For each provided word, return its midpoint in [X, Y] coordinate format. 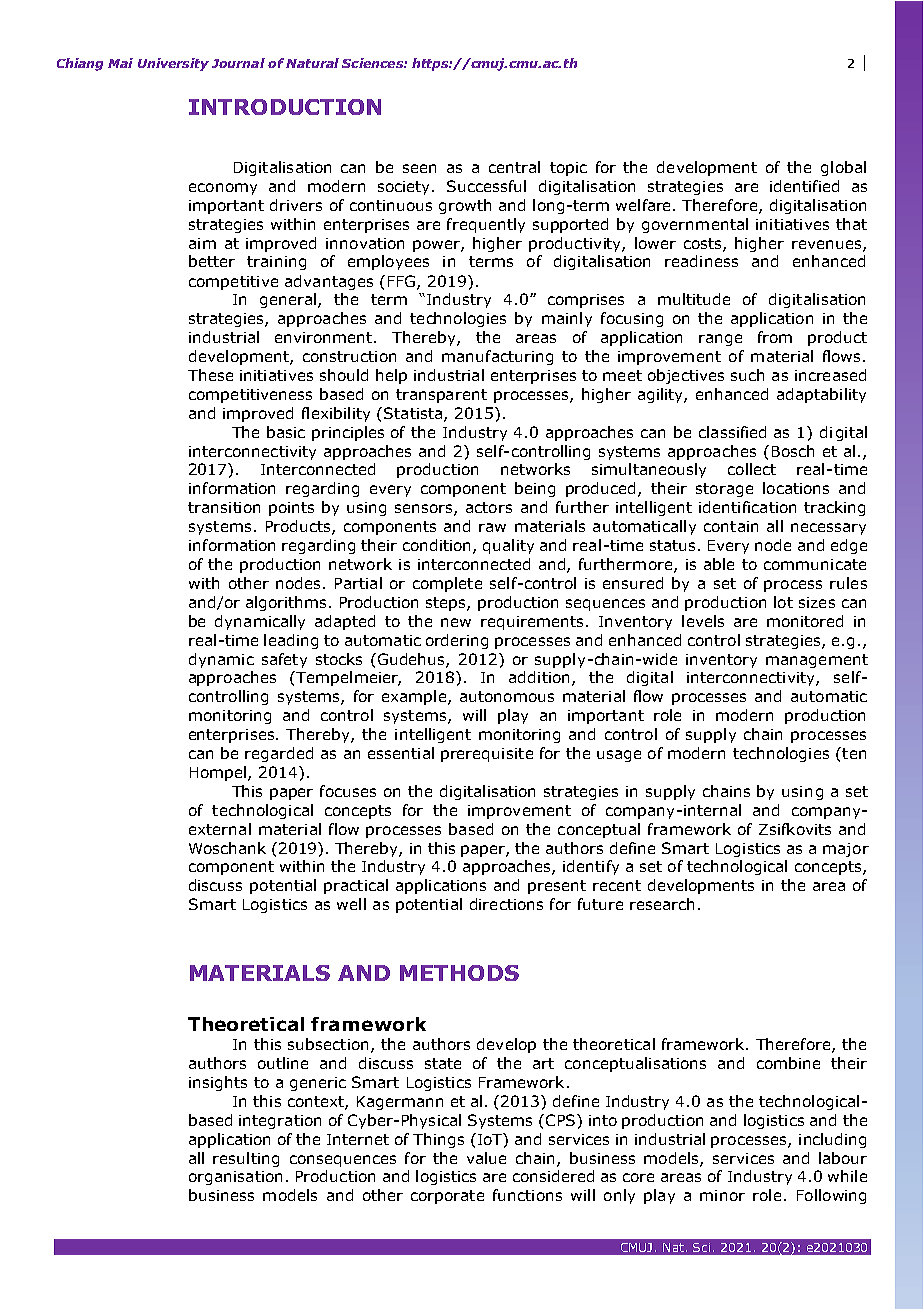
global [843, 168]
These [210, 375]
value [486, 1158]
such [747, 375]
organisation [235, 1178]
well [351, 904]
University [173, 64]
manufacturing [497, 357]
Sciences [373, 63]
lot [783, 602]
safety [284, 660]
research [662, 904]
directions [506, 904]
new [456, 622]
